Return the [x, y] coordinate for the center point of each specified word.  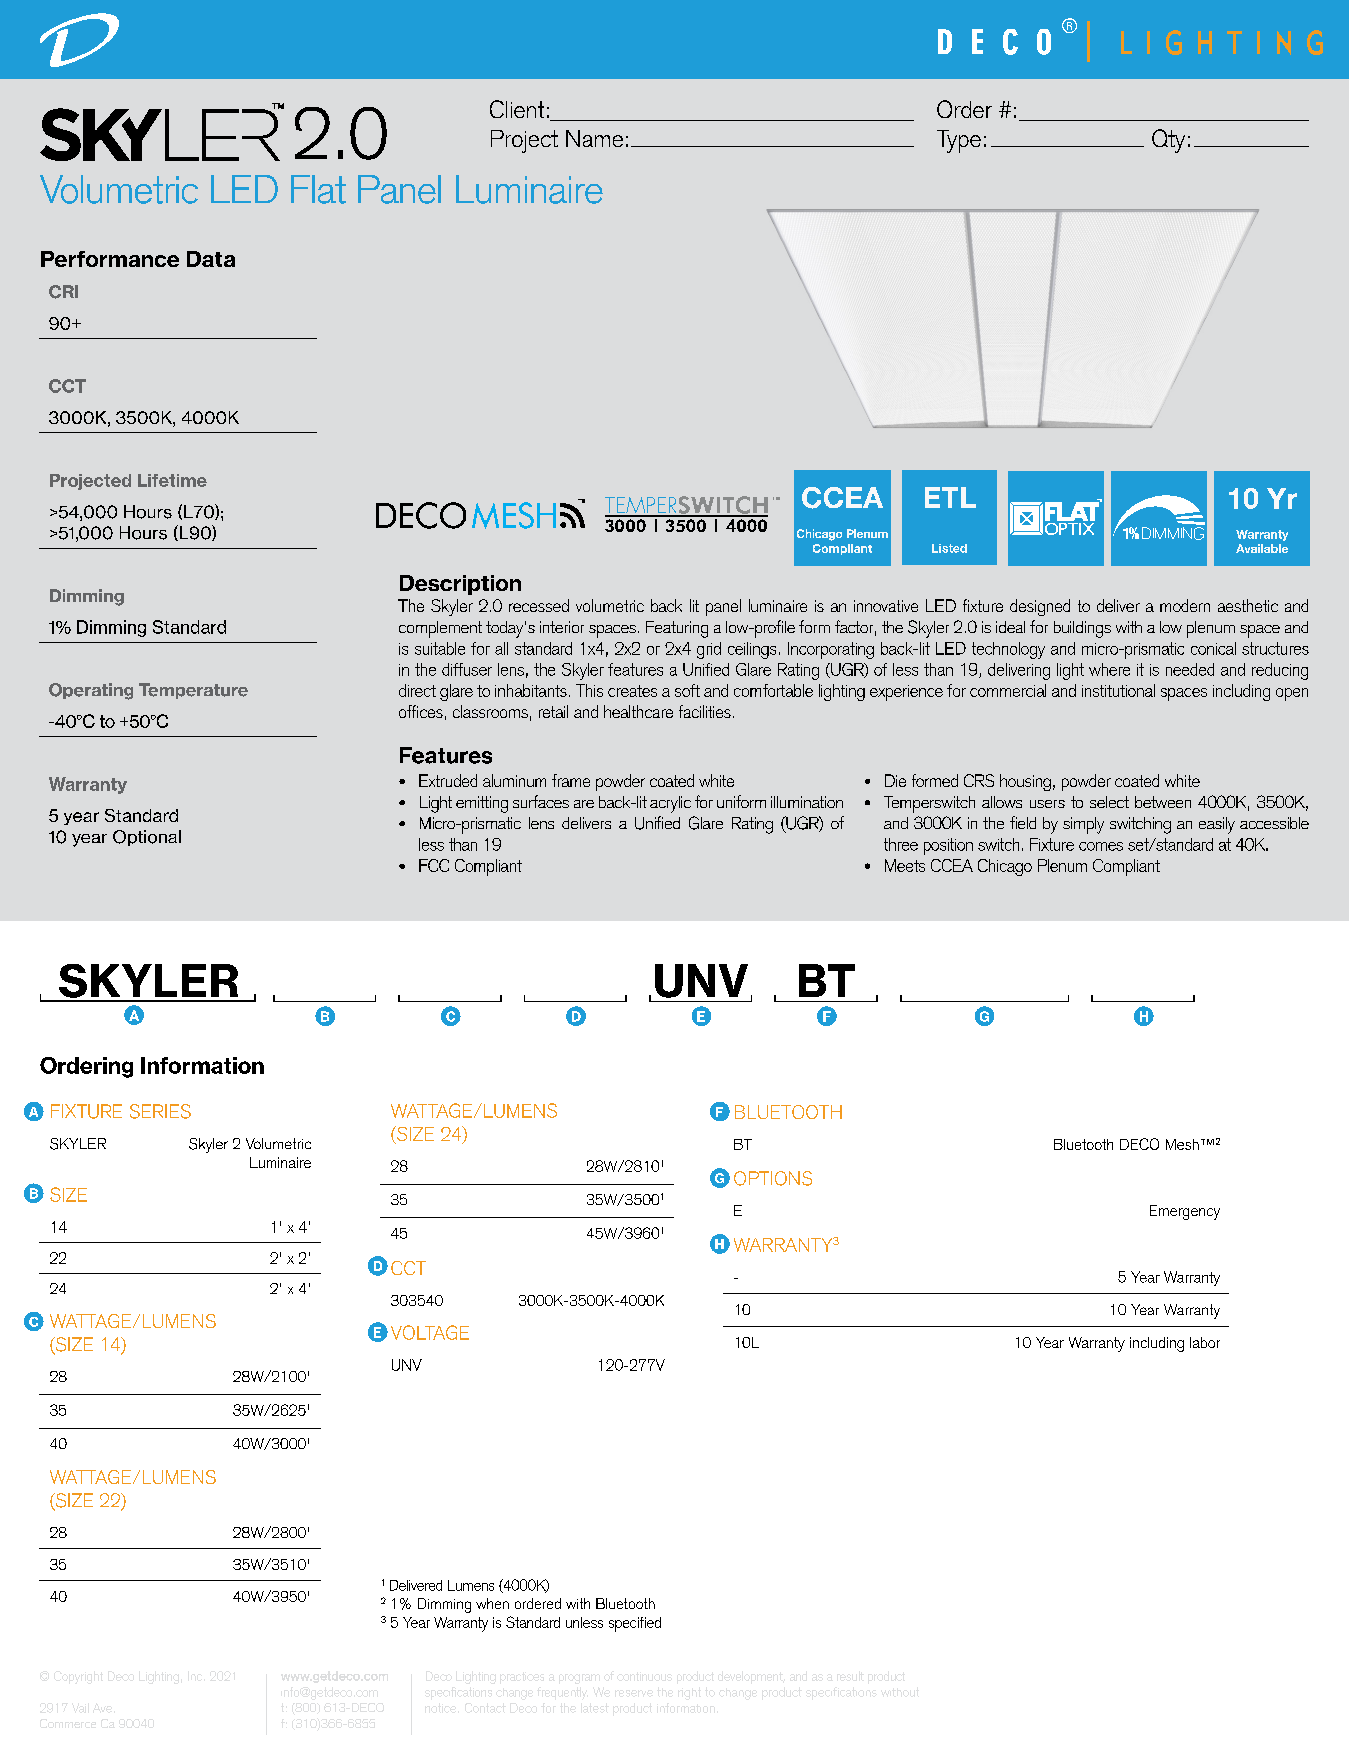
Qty [1168, 141]
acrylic [670, 804]
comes [1101, 846]
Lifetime [172, 480]
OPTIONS [773, 1178]
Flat [318, 189]
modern [1185, 605]
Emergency [1185, 1212]
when [492, 1603]
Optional [147, 838]
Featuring [677, 629]
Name [594, 138]
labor [1205, 1342]
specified [635, 1624]
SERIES [160, 1111]
